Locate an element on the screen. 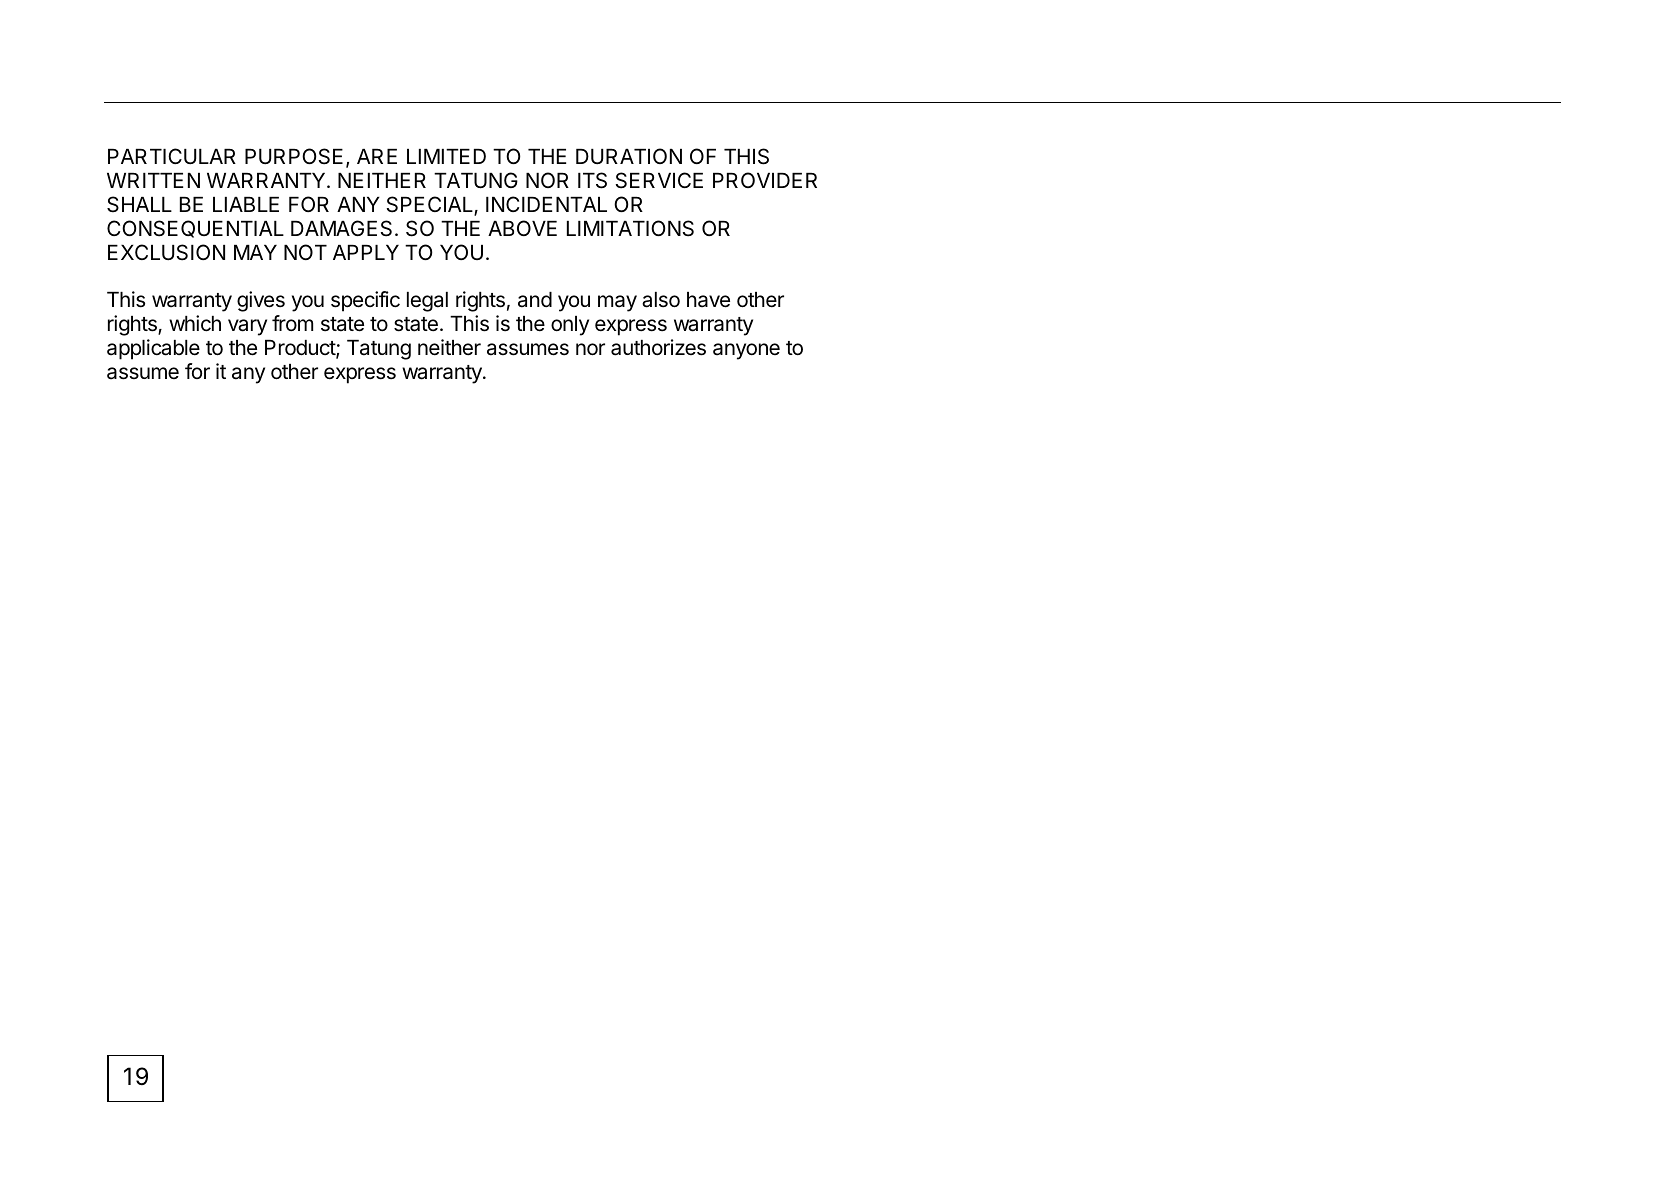  authorizes is located at coordinates (658, 347).
